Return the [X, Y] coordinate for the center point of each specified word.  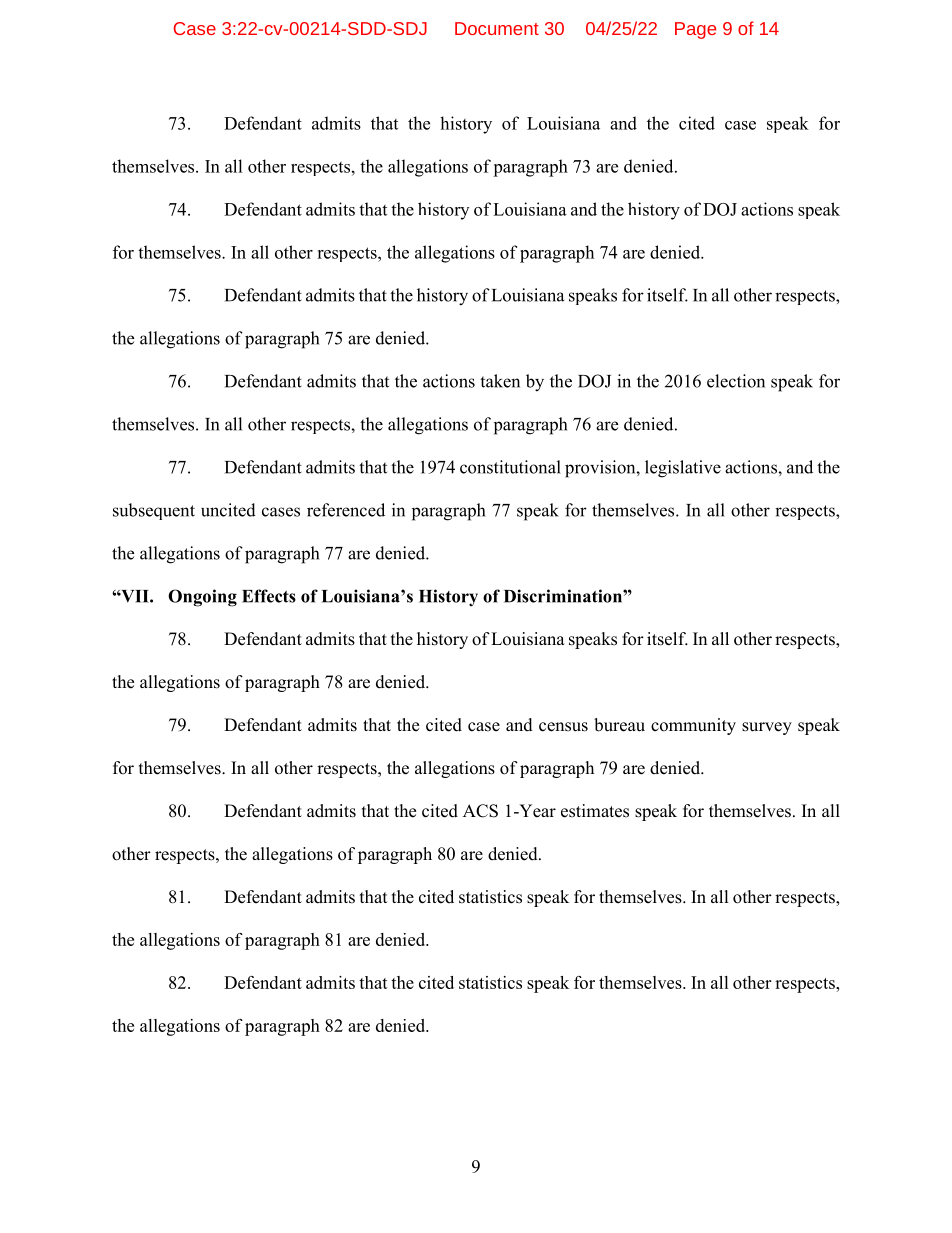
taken [500, 381]
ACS [480, 811]
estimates [595, 811]
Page [695, 30]
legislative [683, 469]
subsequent [154, 511]
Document [497, 28]
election [736, 381]
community [693, 726]
